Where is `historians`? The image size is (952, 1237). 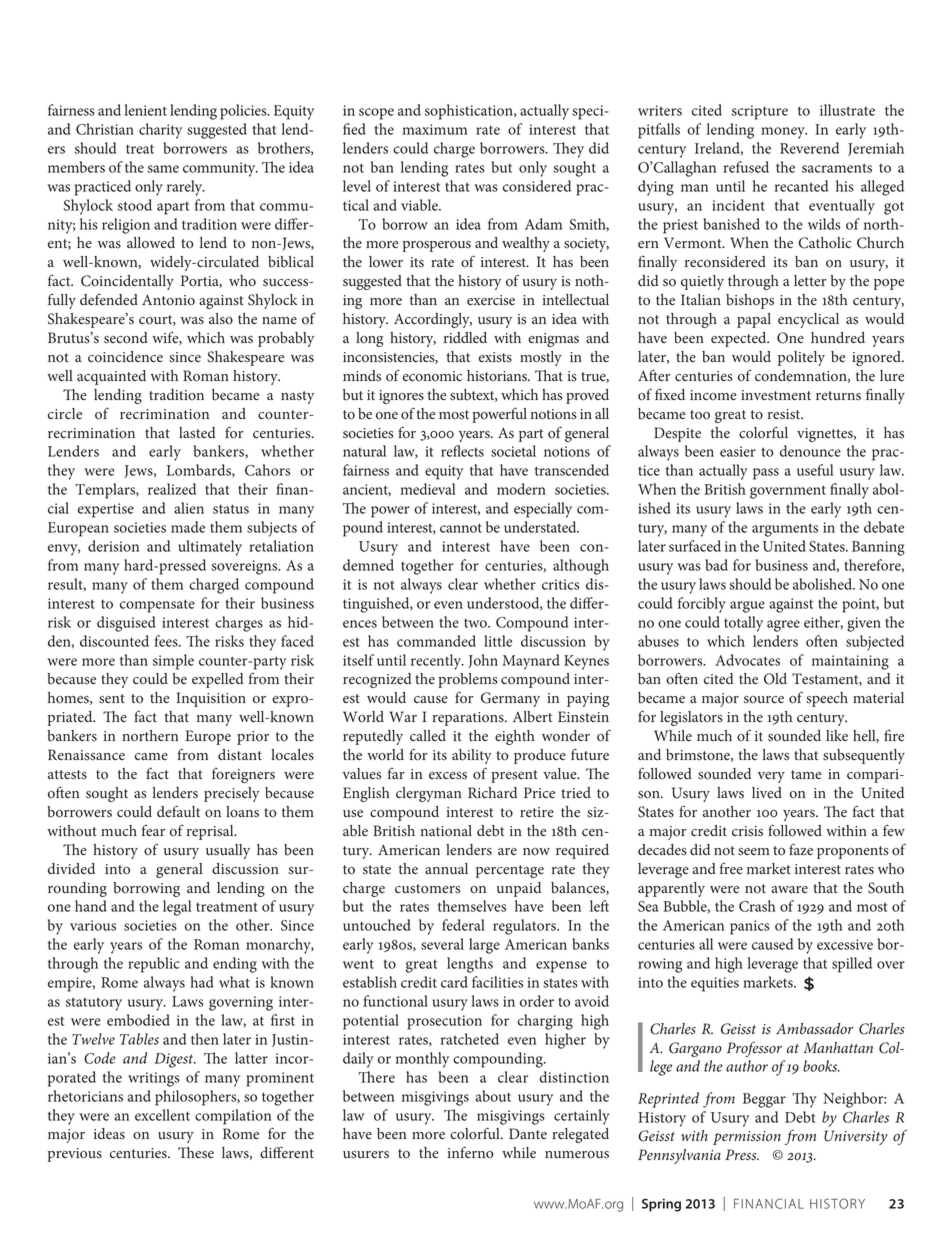 historians is located at coordinates (498, 376).
